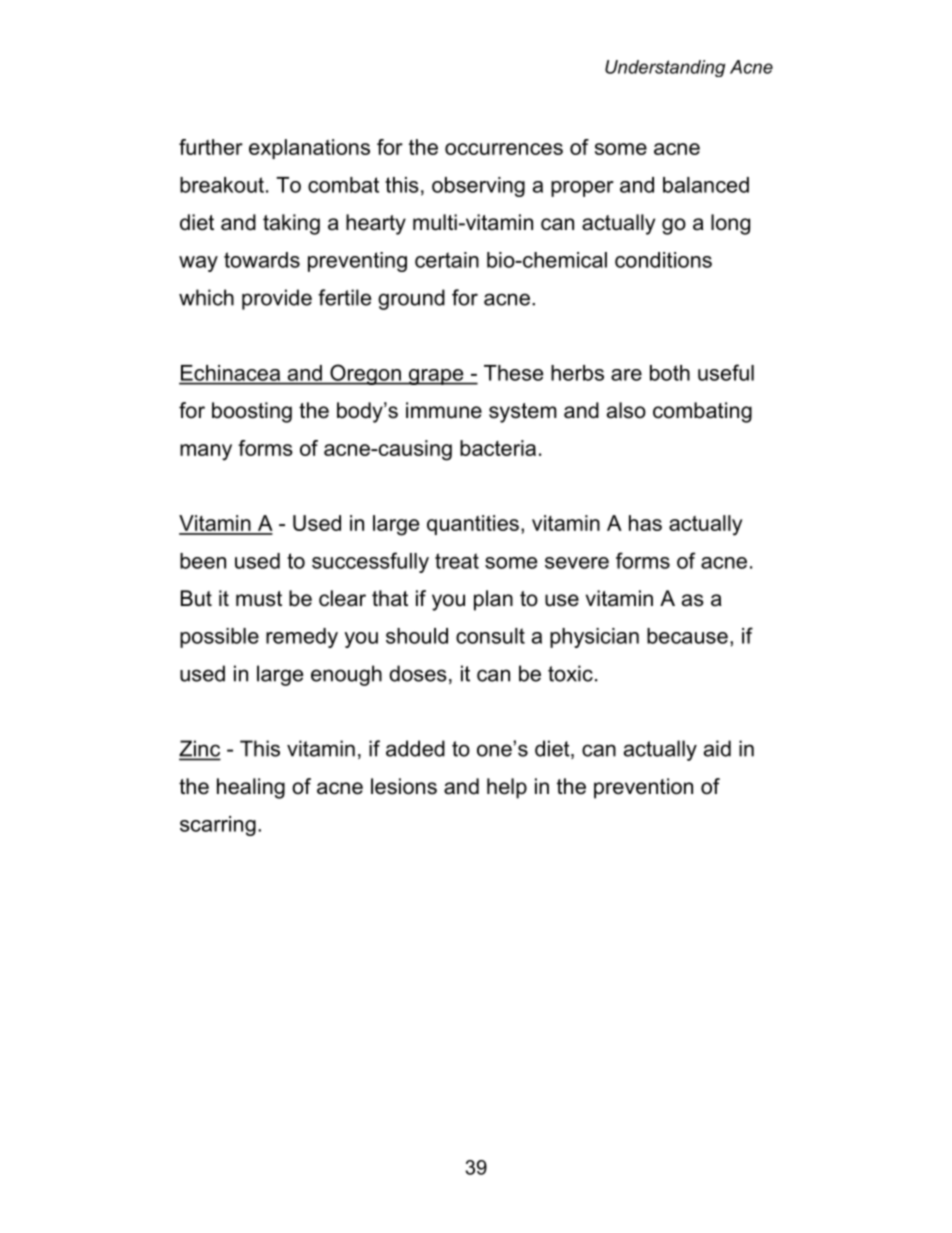 This screenshot has width=952, height=1233. Describe the element at coordinates (251, 788) in the screenshot. I see `healing` at that location.
